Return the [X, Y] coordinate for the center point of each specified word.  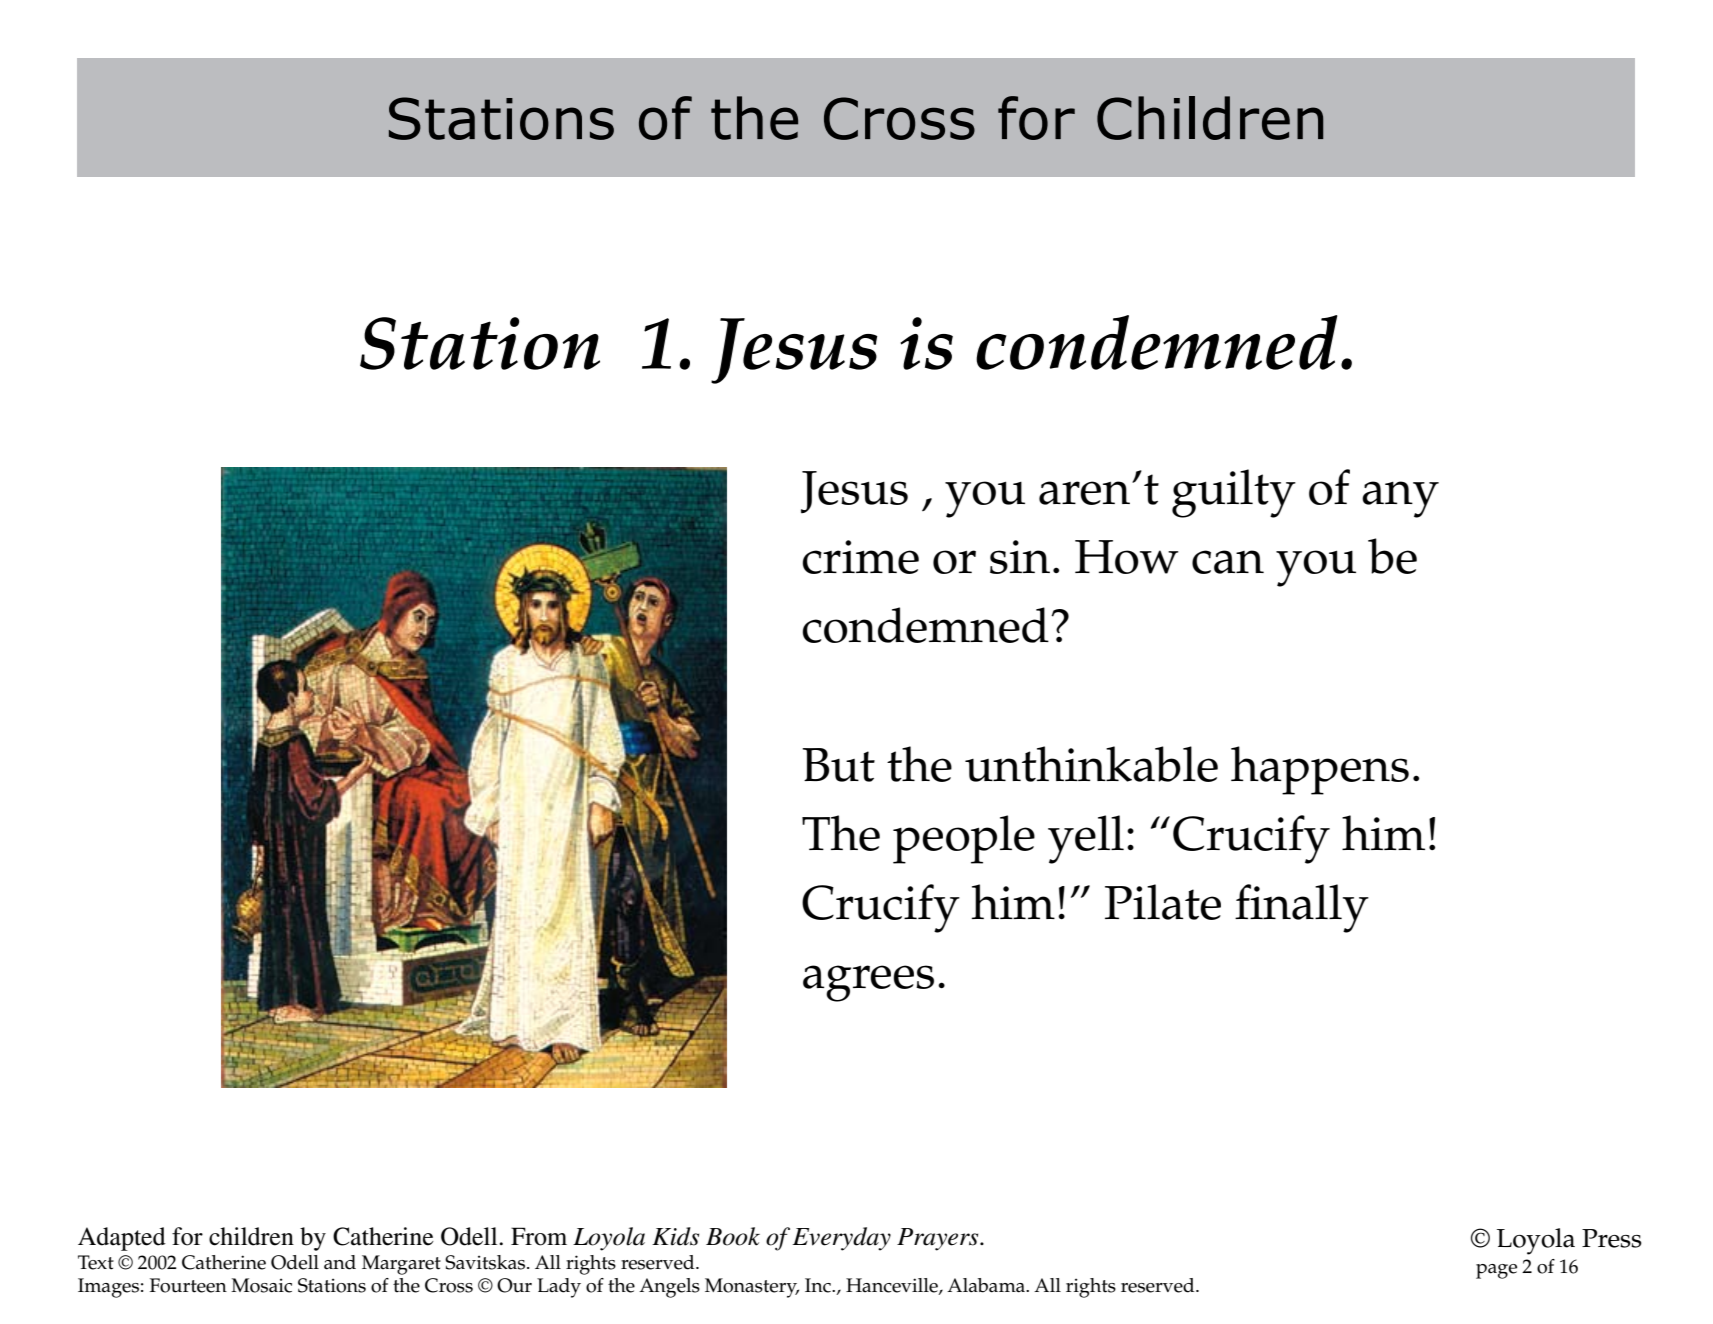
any [1400, 499]
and [340, 1262]
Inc [819, 1285]
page [1496, 1271]
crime [860, 557]
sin [1020, 557]
